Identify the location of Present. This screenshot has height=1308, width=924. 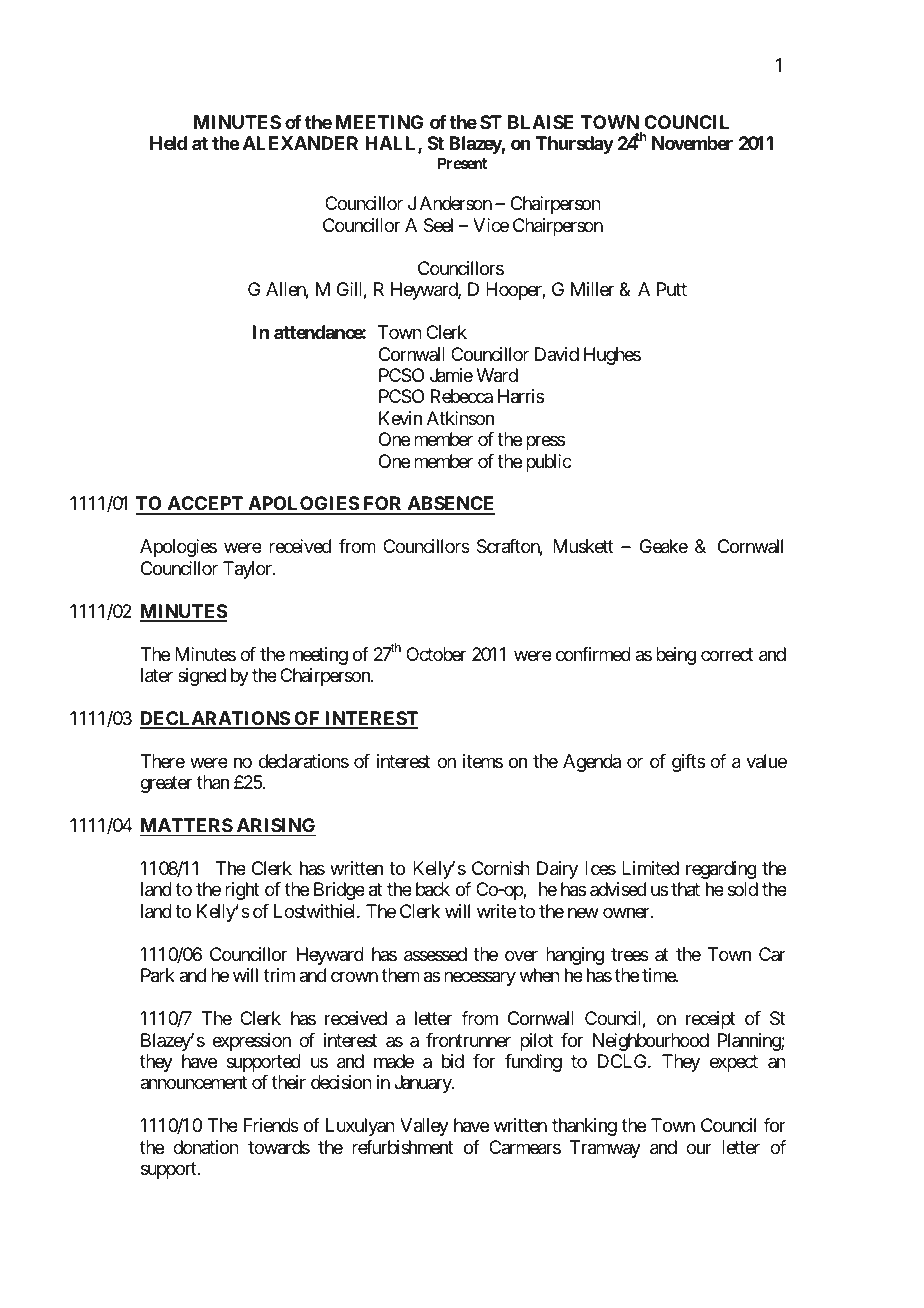
(462, 163).
